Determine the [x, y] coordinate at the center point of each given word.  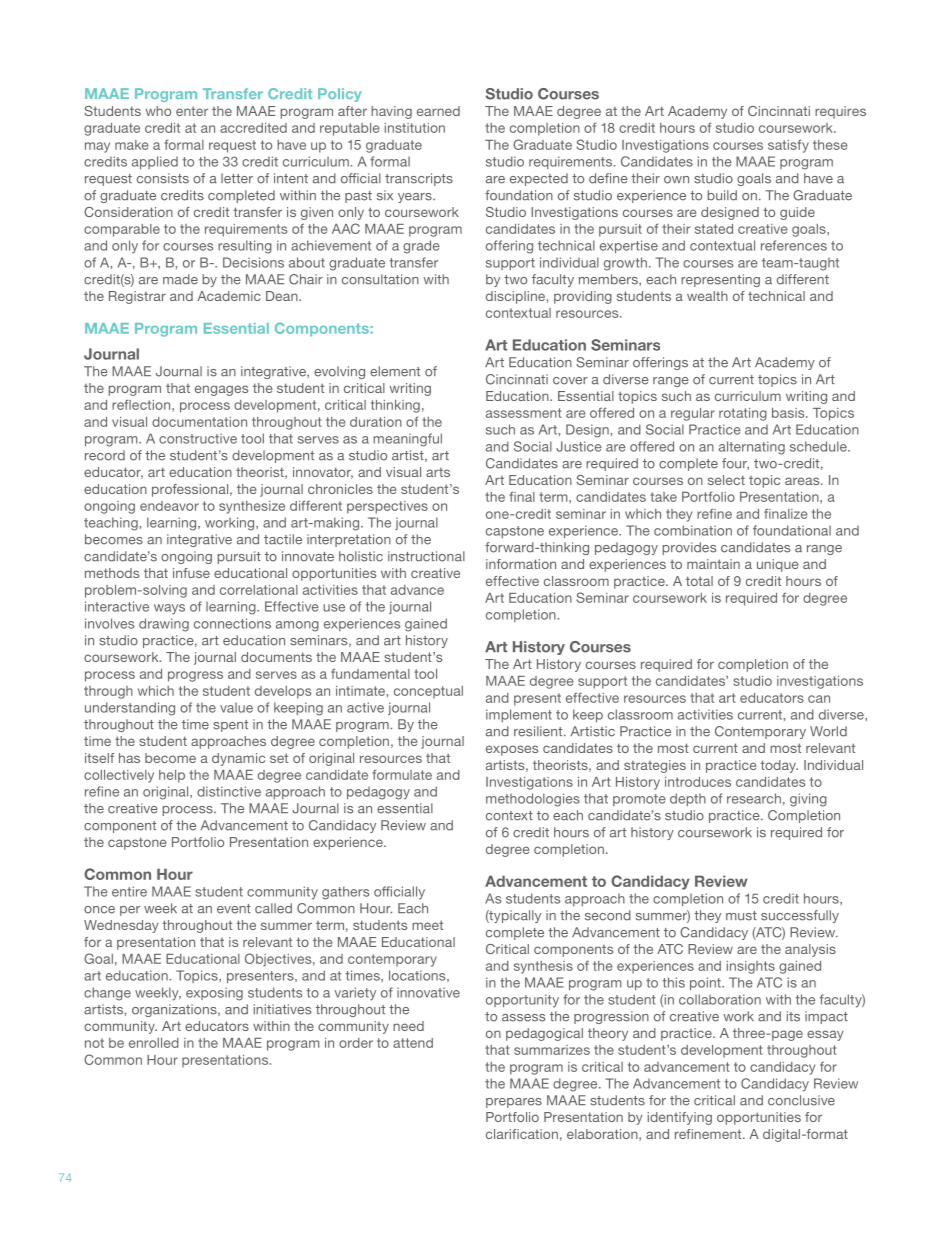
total [699, 581]
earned [438, 111]
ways [169, 609]
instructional [426, 556]
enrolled [154, 1043]
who [158, 111]
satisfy [788, 146]
